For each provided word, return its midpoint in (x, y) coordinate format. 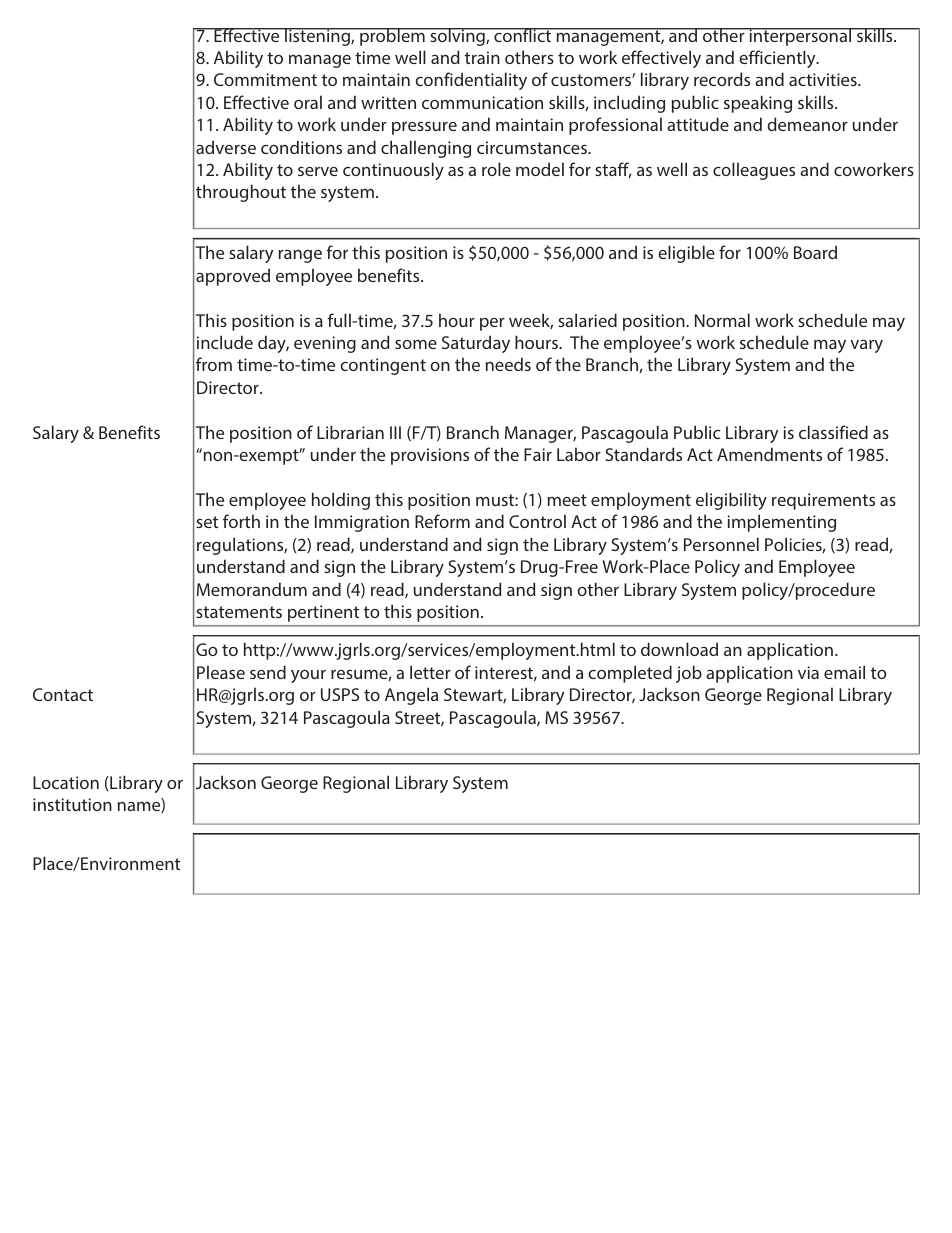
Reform (442, 521)
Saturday (476, 344)
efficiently (778, 59)
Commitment (265, 79)
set (207, 522)
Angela (411, 696)
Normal (722, 320)
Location (66, 782)
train (482, 57)
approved (233, 277)
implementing (781, 523)
